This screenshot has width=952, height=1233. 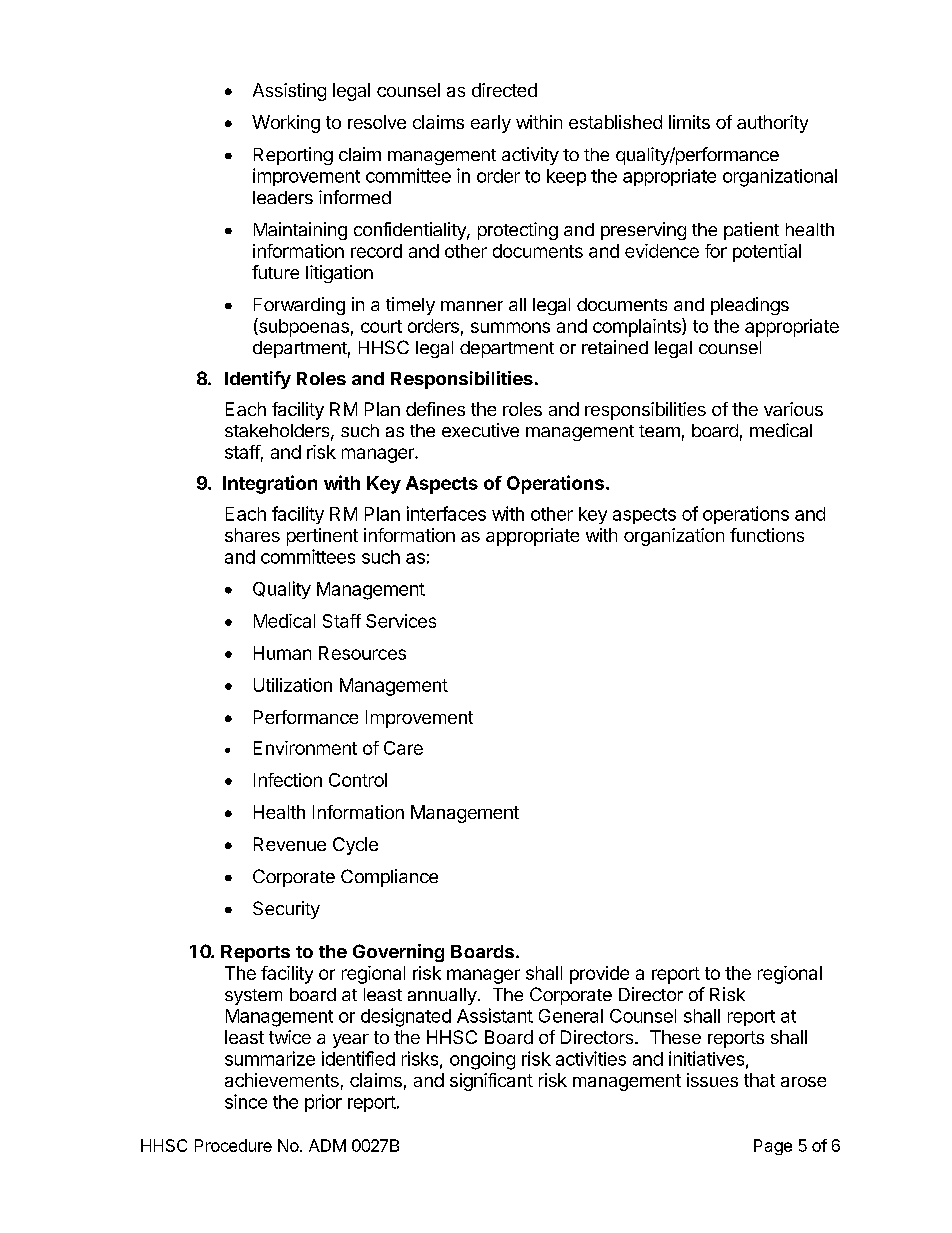 I want to click on Working, so click(x=286, y=124).
